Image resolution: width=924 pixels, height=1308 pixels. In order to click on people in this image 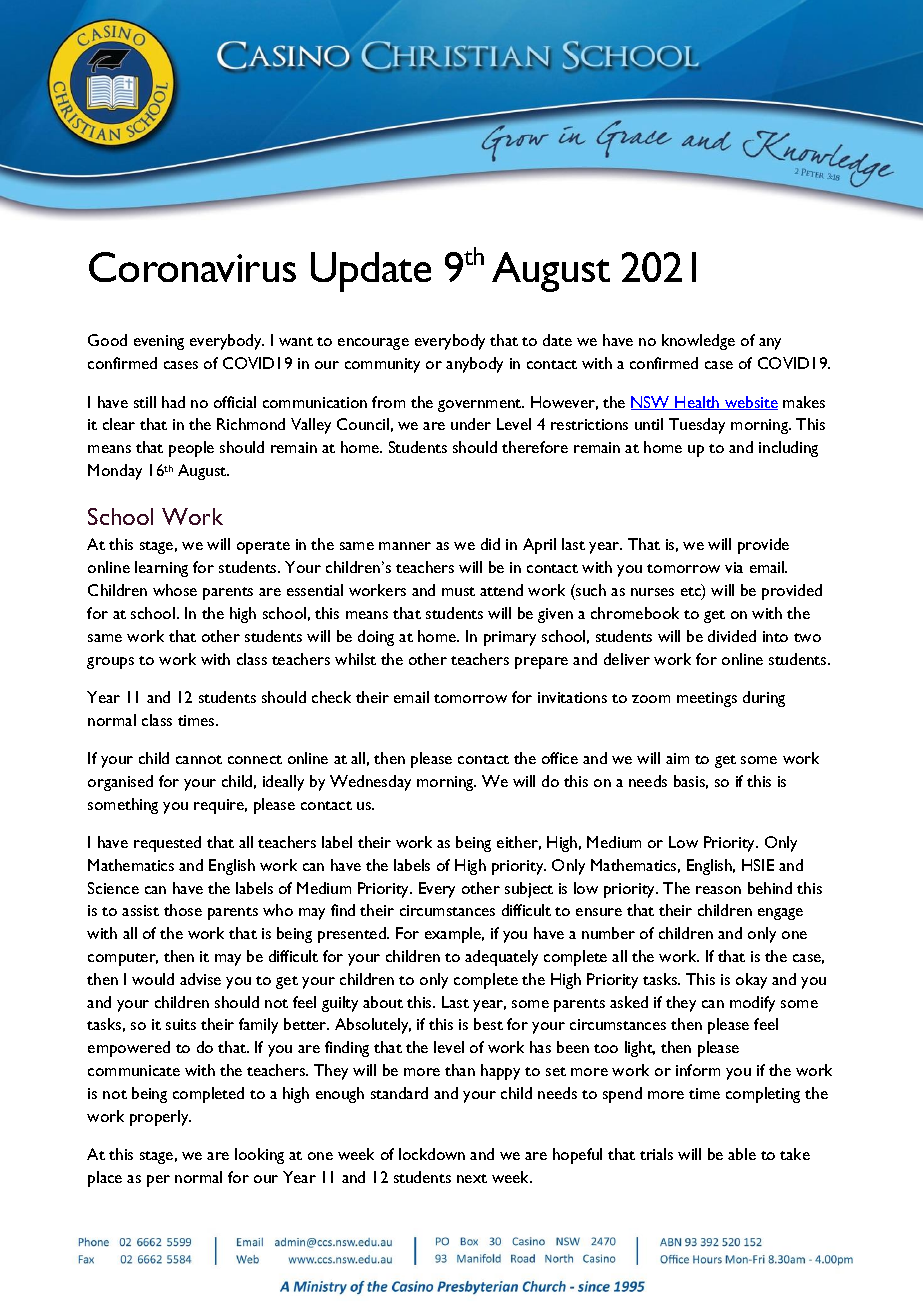, I will do `click(191, 449)`.
